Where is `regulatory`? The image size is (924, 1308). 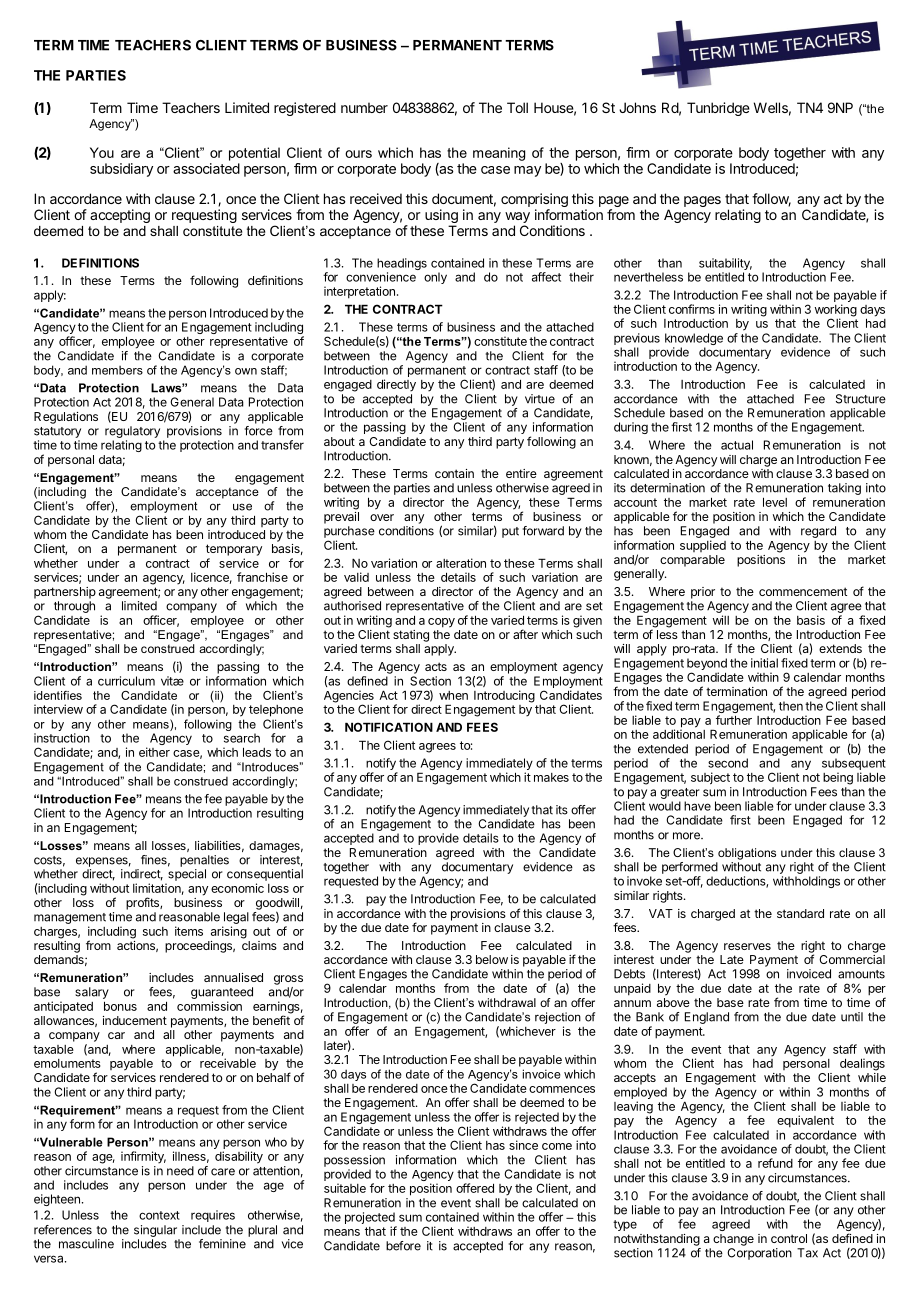
regulatory is located at coordinates (132, 432).
